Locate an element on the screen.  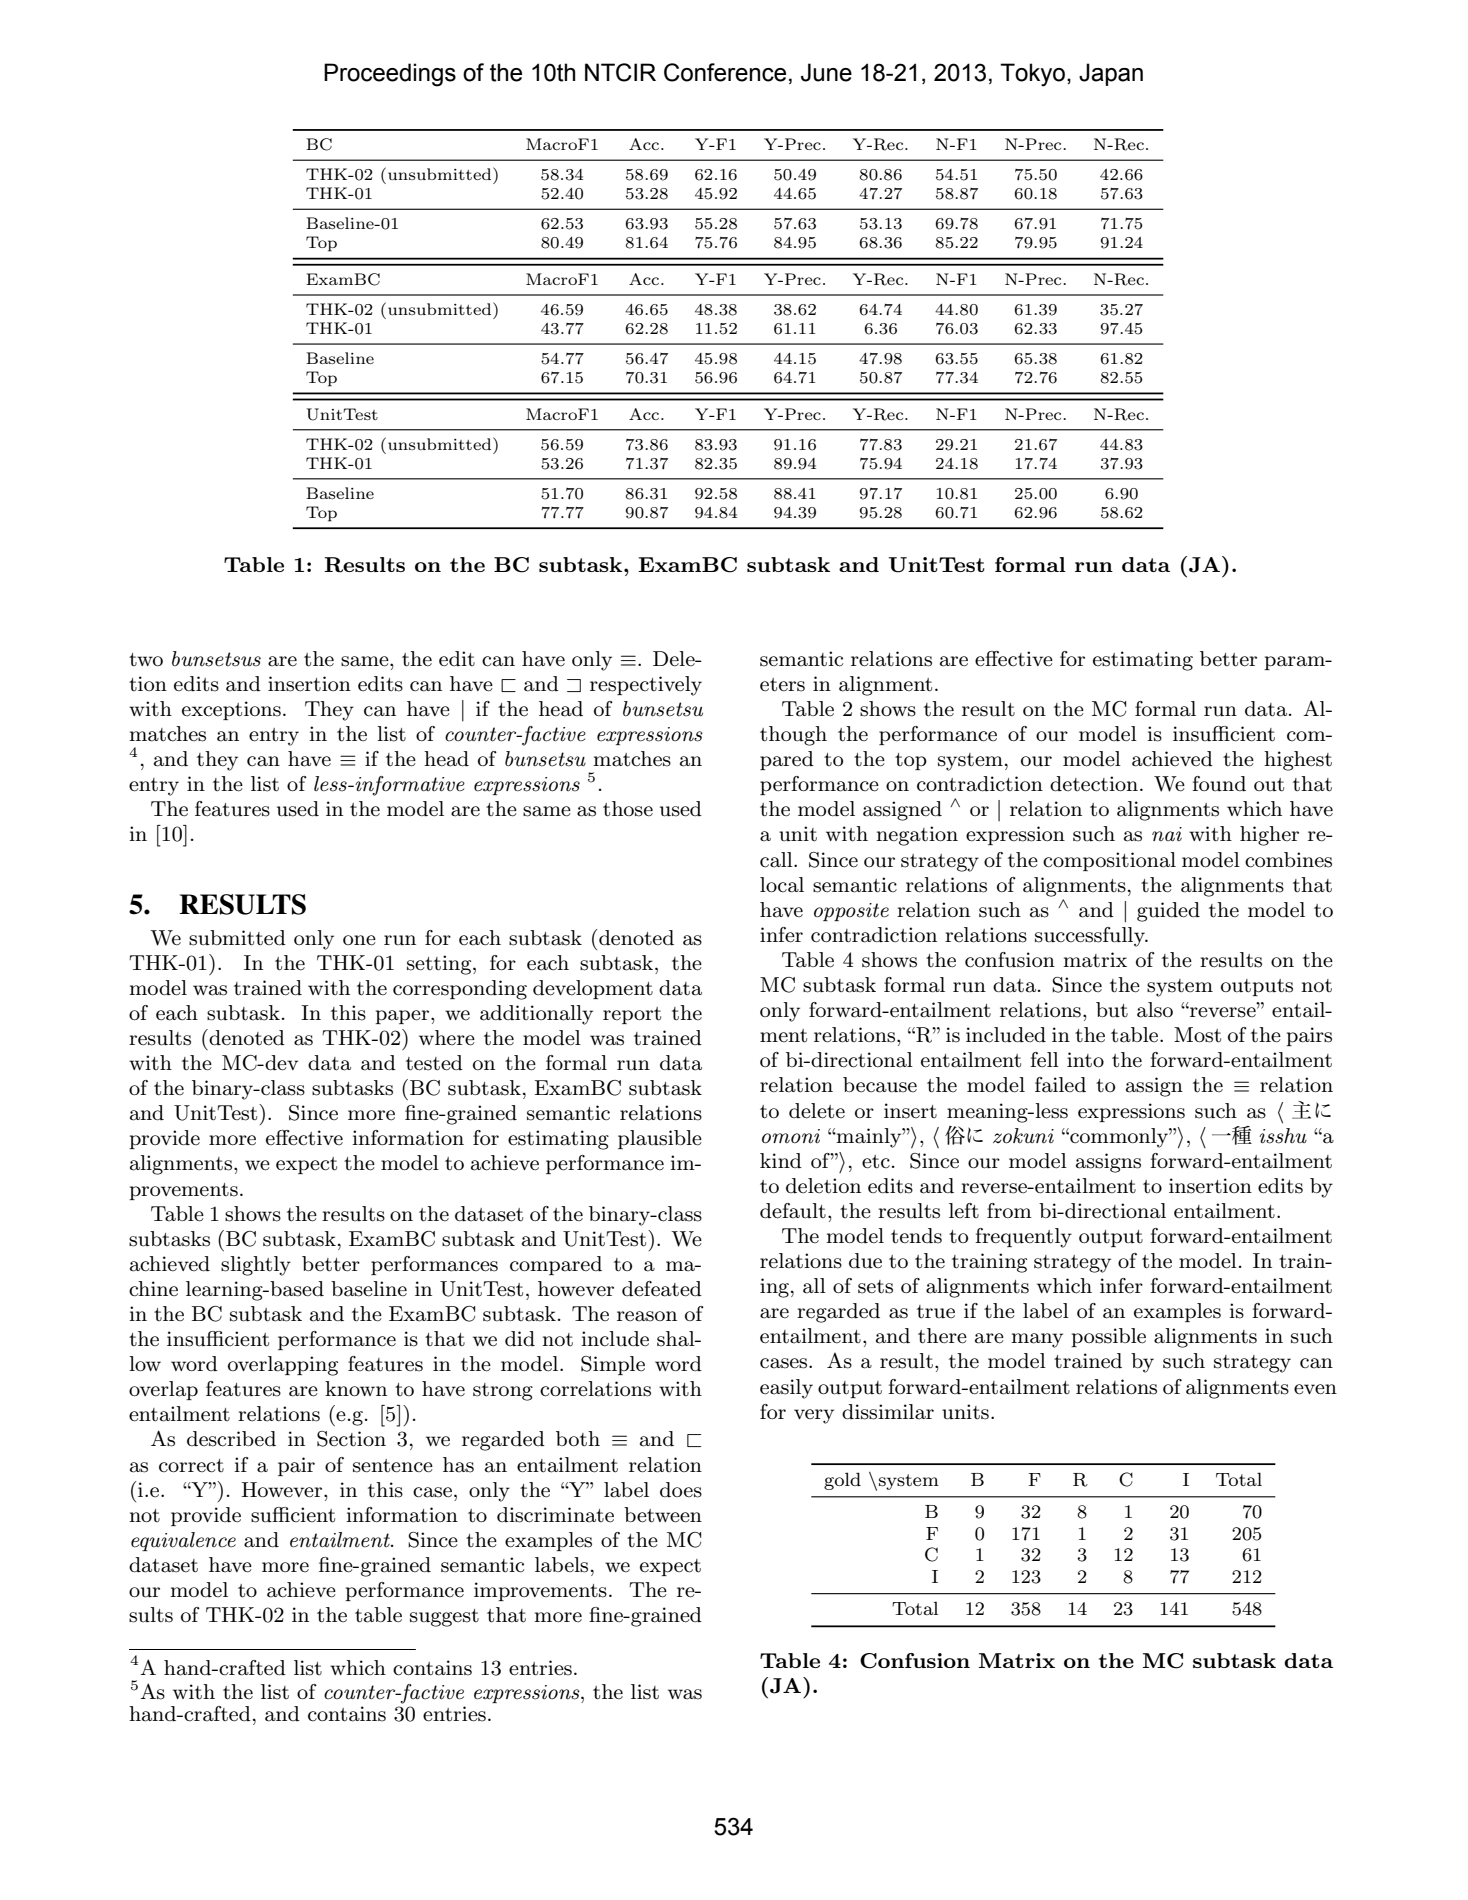
equivalence is located at coordinates (183, 1541).
